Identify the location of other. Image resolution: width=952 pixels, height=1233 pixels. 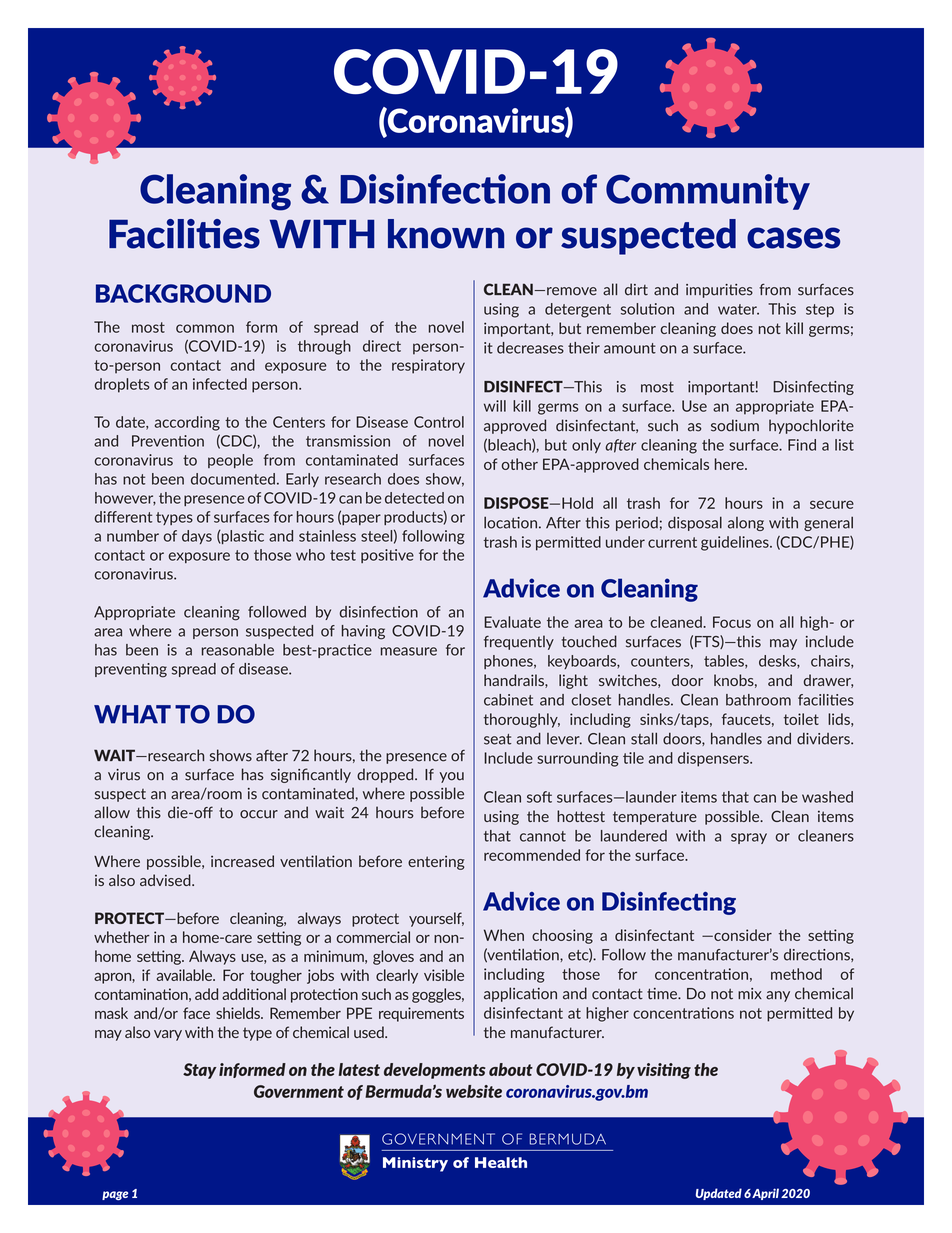
(520, 464).
